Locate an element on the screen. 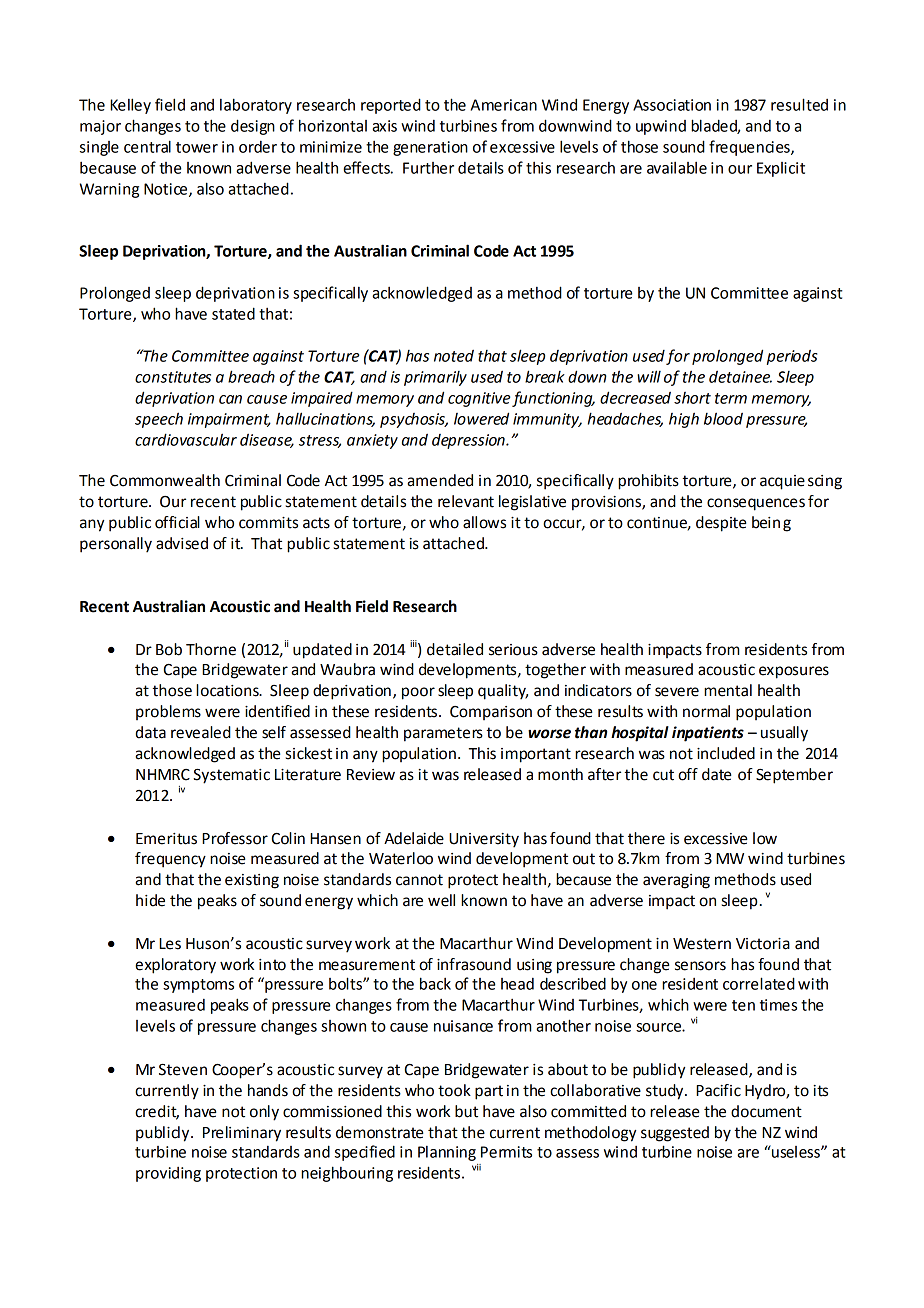 Image resolution: width=924 pixels, height=1308 pixels. generation is located at coordinates (430, 148).
